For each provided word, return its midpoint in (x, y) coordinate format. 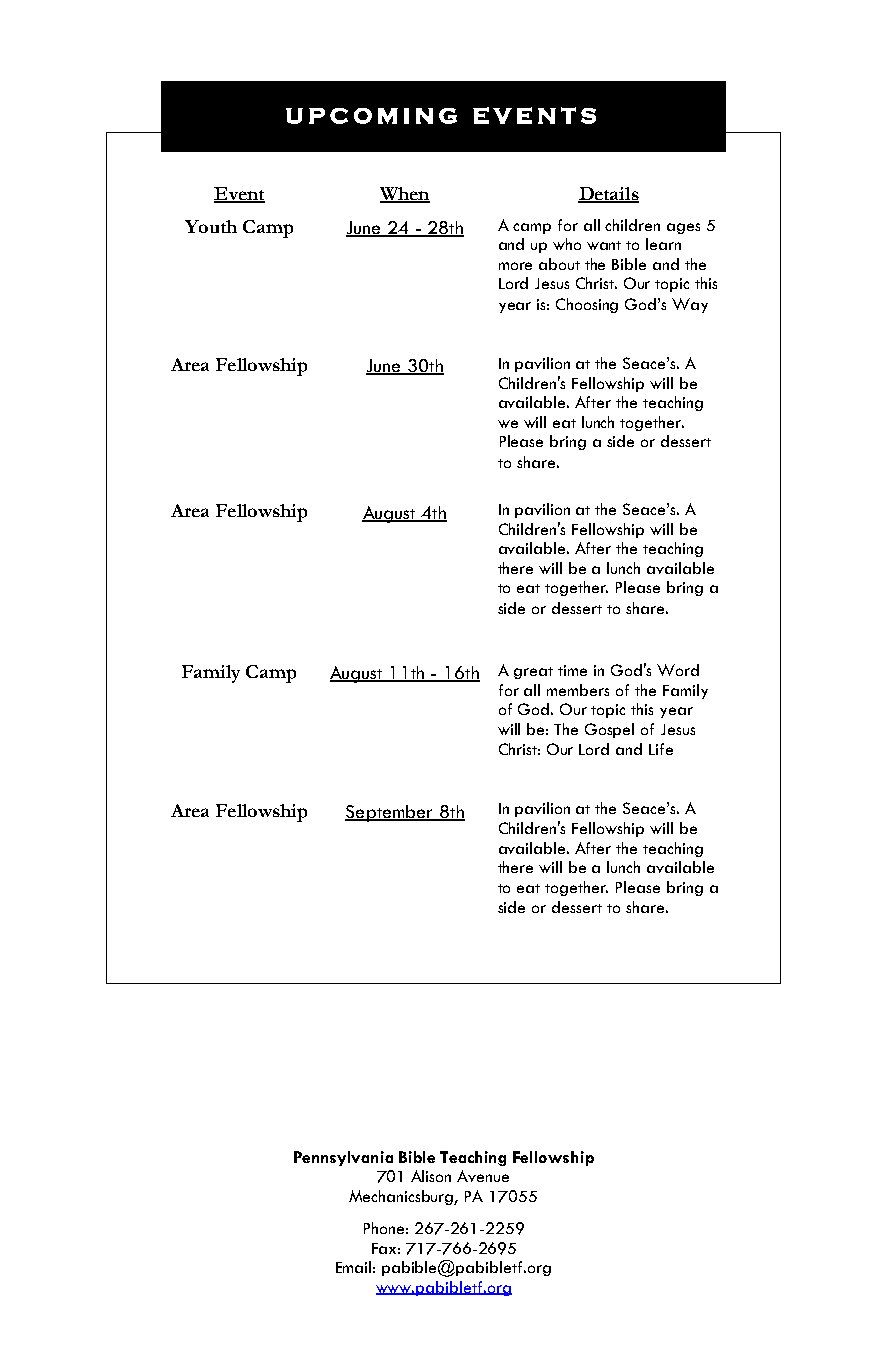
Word (678, 670)
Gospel (609, 730)
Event (239, 195)
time (572, 670)
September (390, 813)
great (533, 673)
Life (661, 749)
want (604, 245)
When (405, 195)
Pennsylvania (343, 1158)
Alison (431, 1176)
